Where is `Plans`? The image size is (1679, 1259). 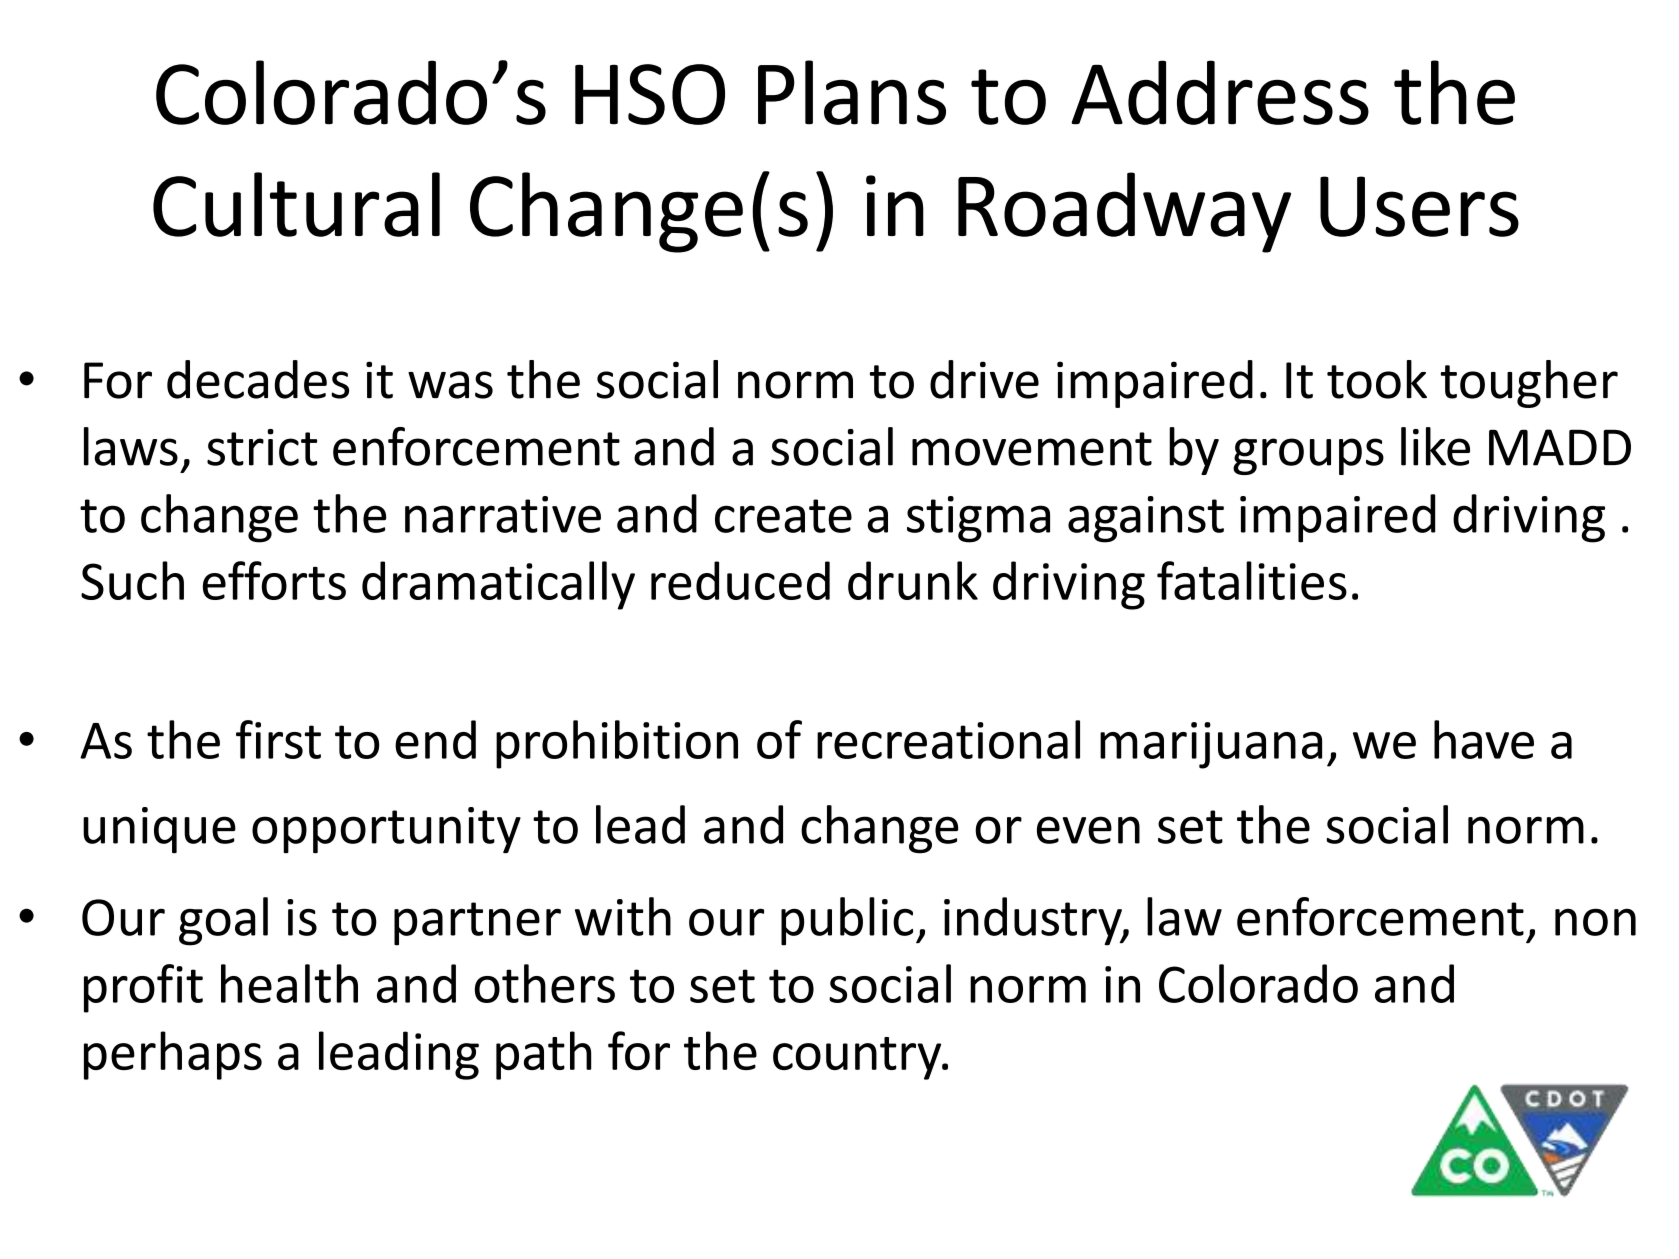
Plans is located at coordinates (852, 92).
